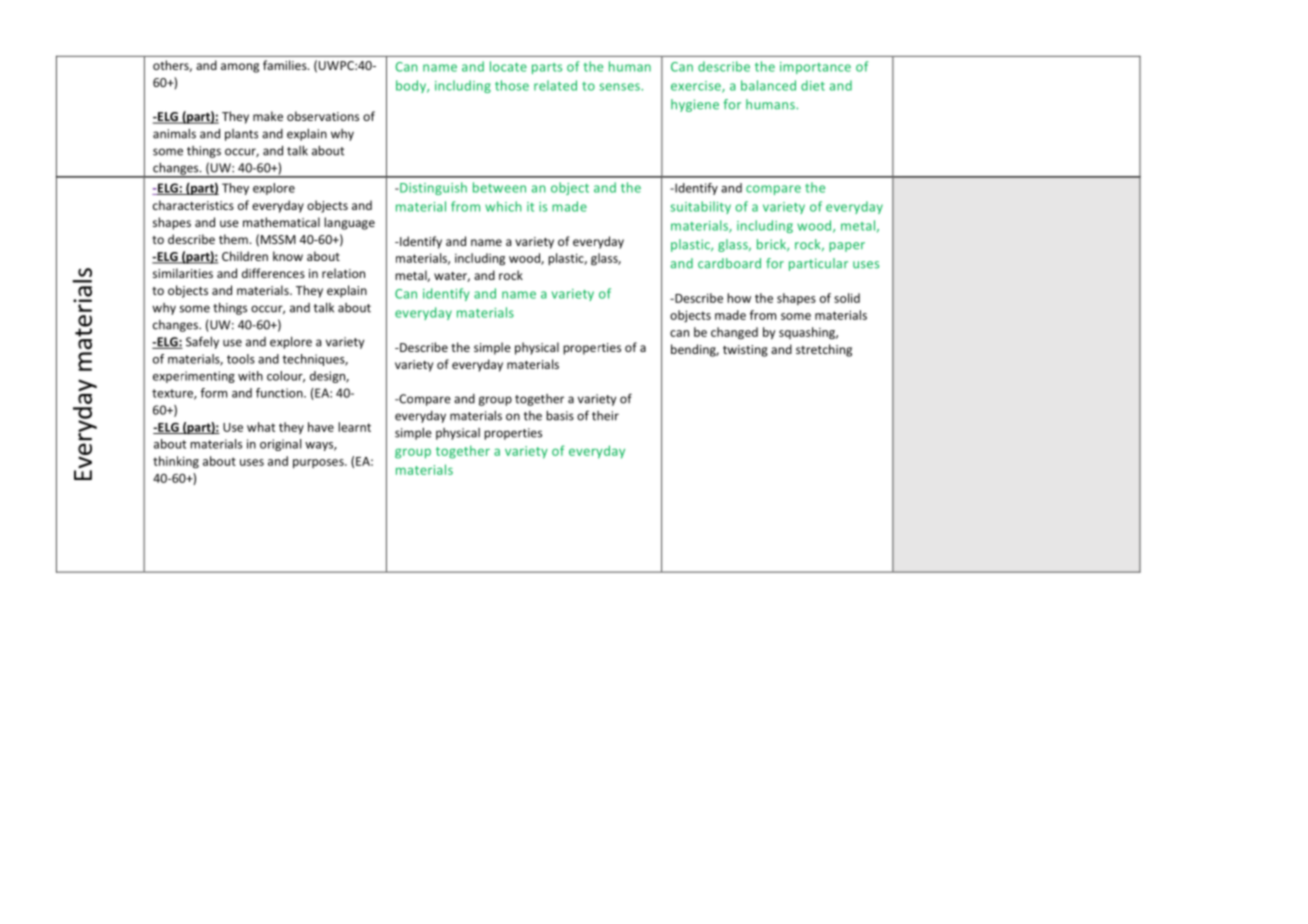 Image resolution: width=1308 pixels, height=924 pixels. What do you see at coordinates (734, 333) in the image?
I see `changed` at bounding box center [734, 333].
